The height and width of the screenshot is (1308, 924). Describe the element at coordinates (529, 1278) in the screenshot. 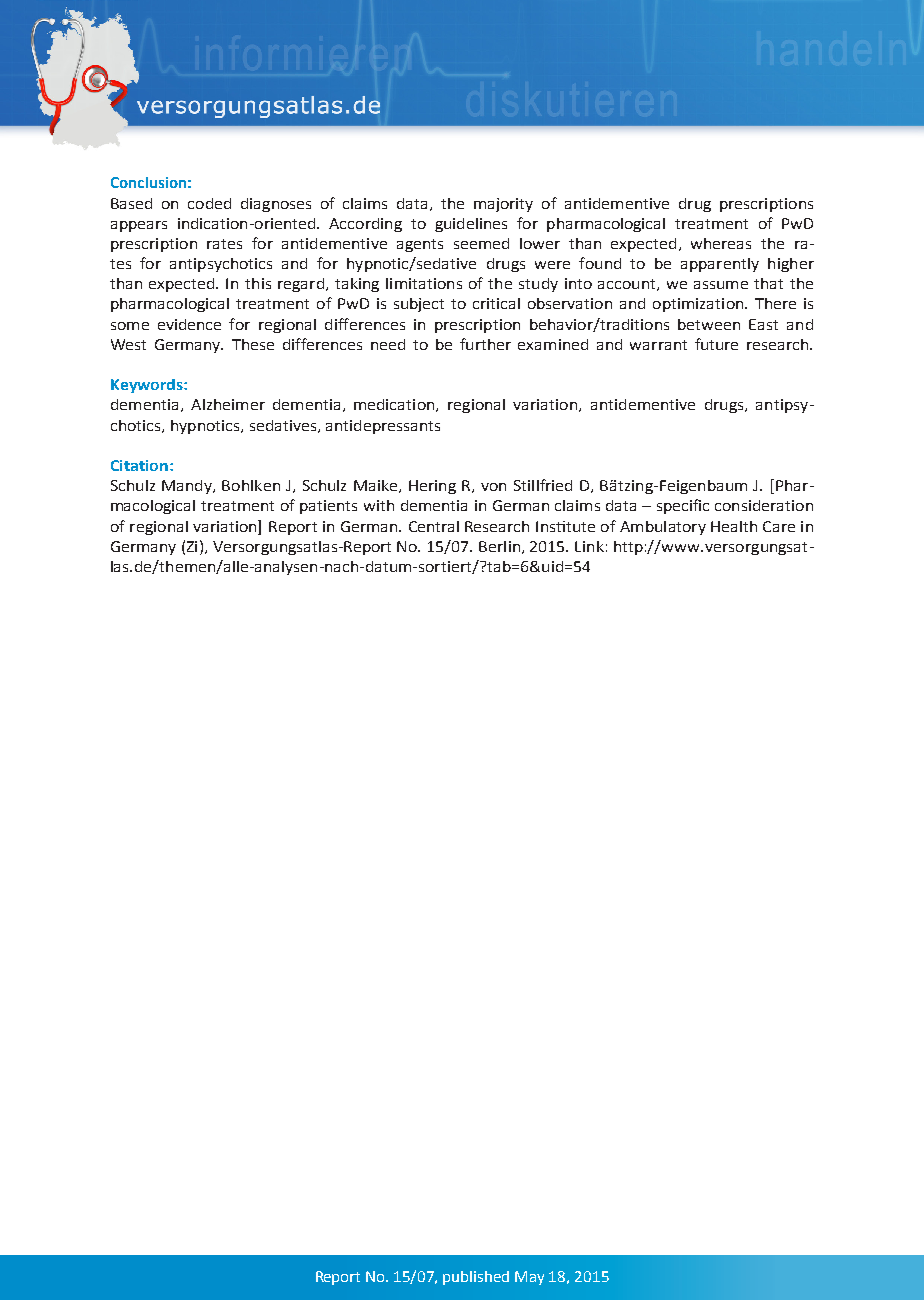

I see `May` at that location.
